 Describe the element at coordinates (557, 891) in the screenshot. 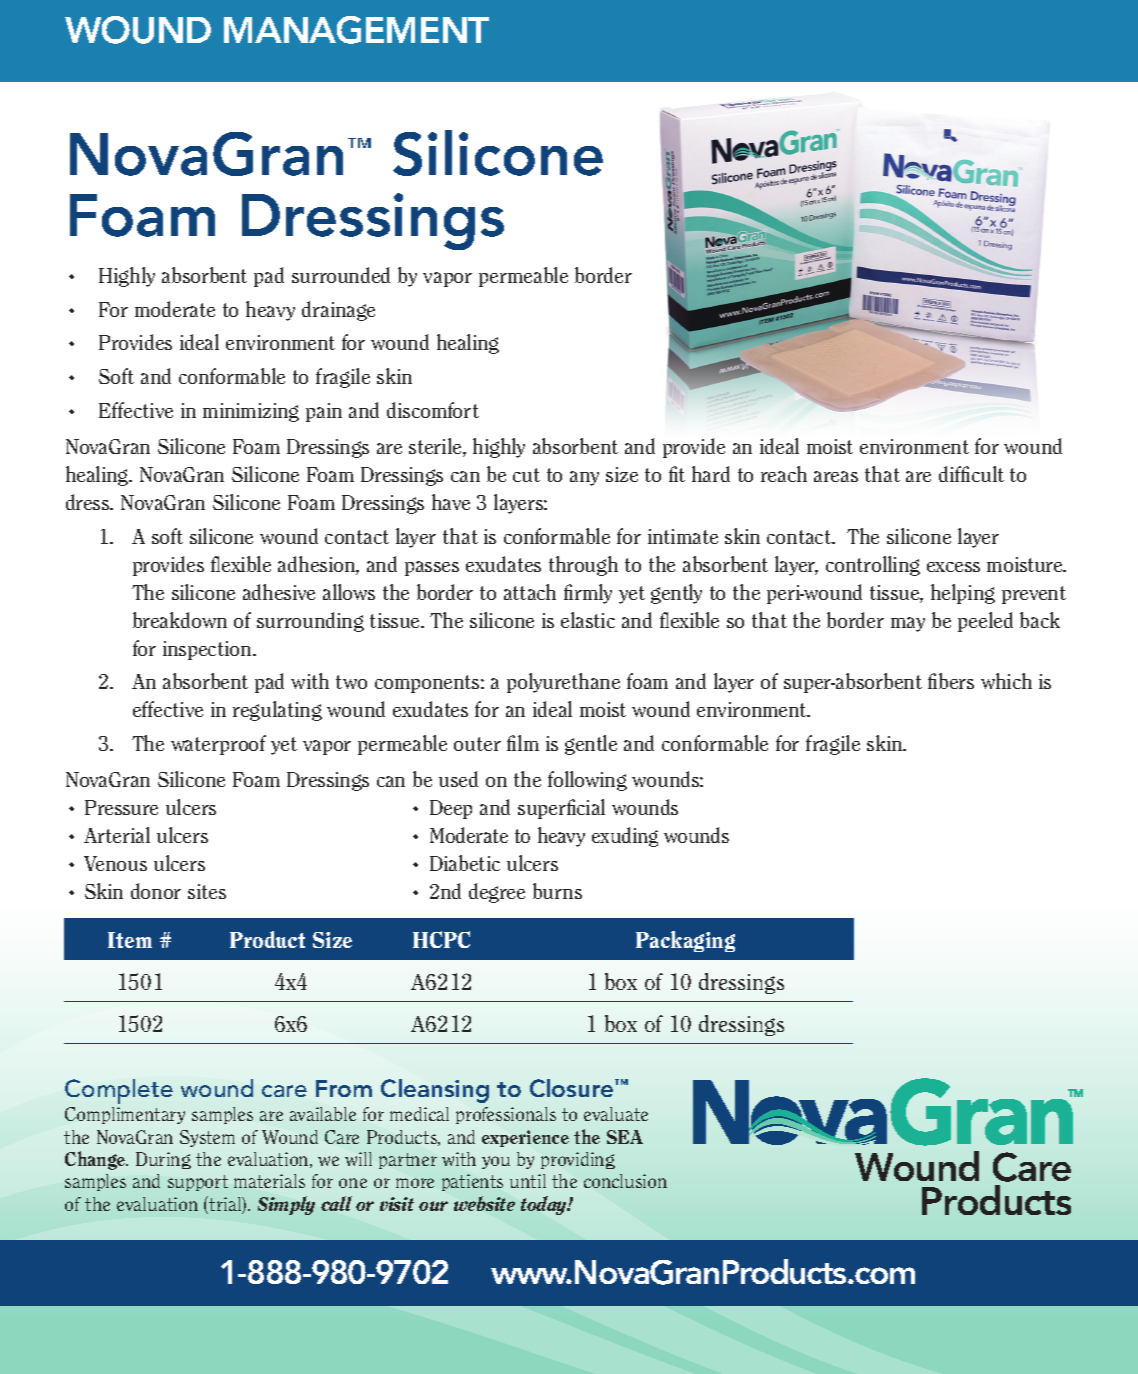

I see `burns` at that location.
